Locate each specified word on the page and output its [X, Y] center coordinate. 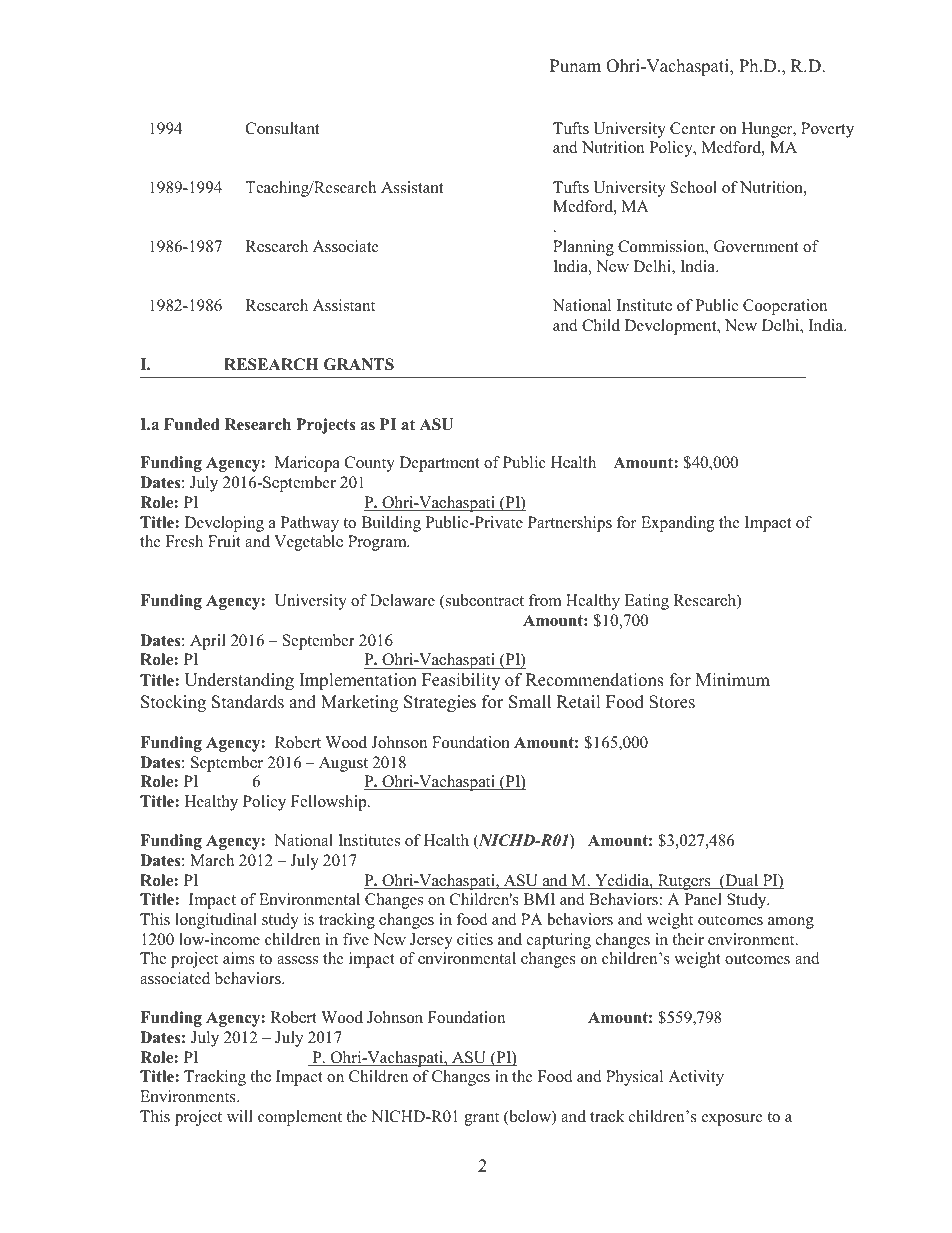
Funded [192, 424]
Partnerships [570, 524]
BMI [539, 899]
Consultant [282, 128]
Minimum [733, 680]
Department [439, 464]
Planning [583, 248]
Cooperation [785, 307]
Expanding [677, 524]
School [694, 187]
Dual [742, 881]
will [240, 1116]
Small [530, 702]
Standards [248, 702]
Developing [224, 524]
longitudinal [216, 921]
